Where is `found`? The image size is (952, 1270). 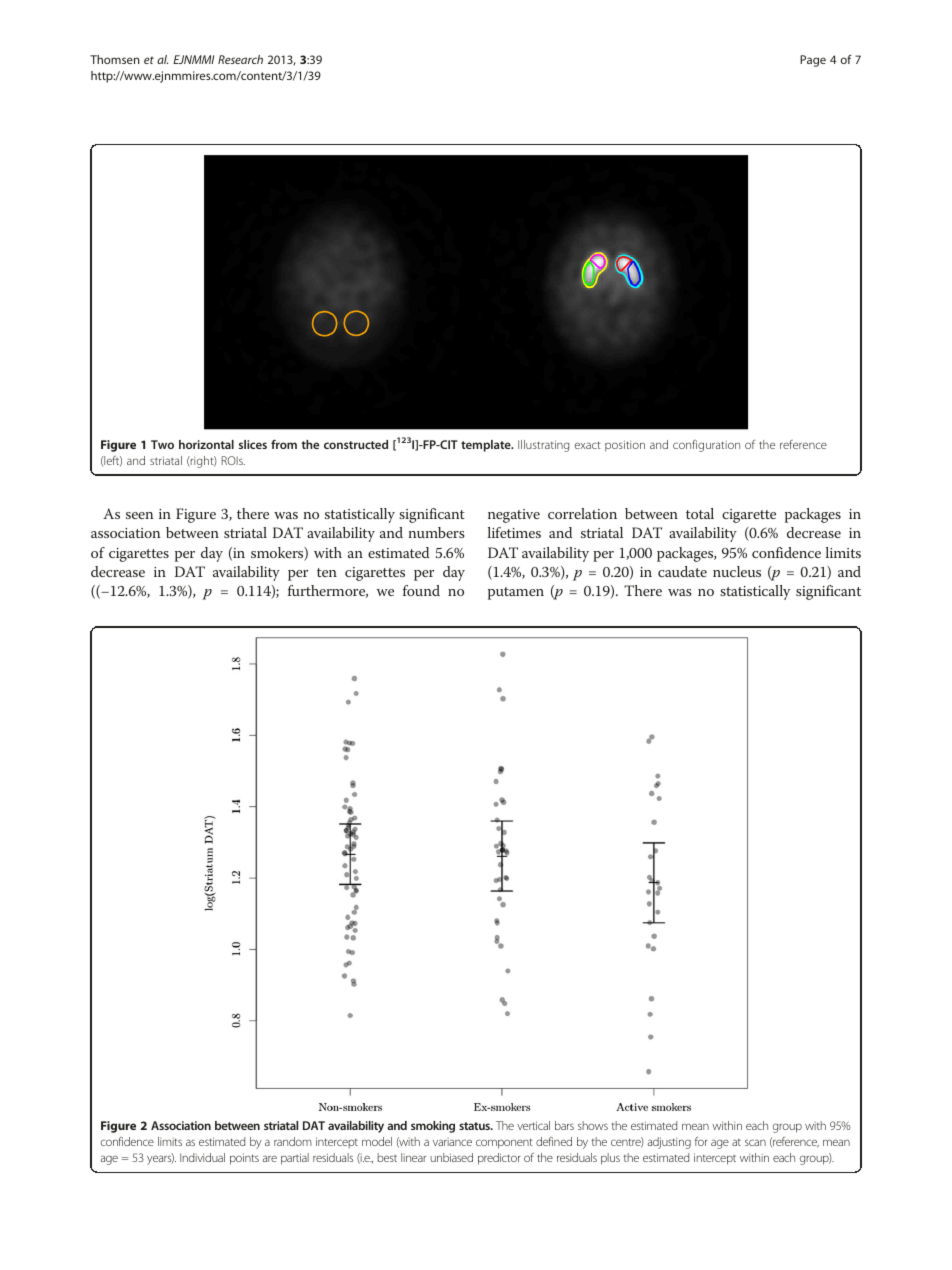 found is located at coordinates (421, 590).
